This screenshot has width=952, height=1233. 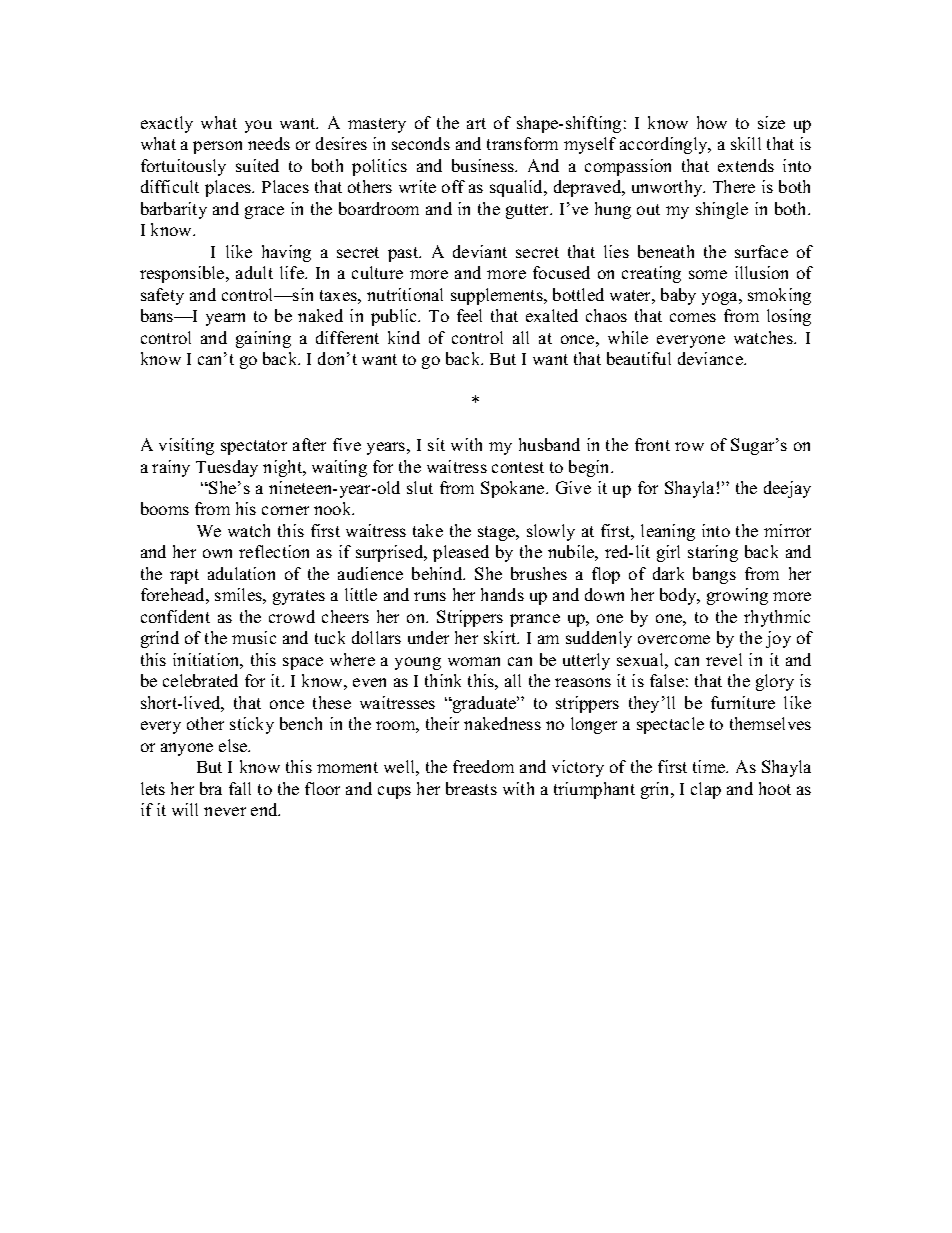 What do you see at coordinates (693, 317) in the screenshot?
I see `comes` at bounding box center [693, 317].
